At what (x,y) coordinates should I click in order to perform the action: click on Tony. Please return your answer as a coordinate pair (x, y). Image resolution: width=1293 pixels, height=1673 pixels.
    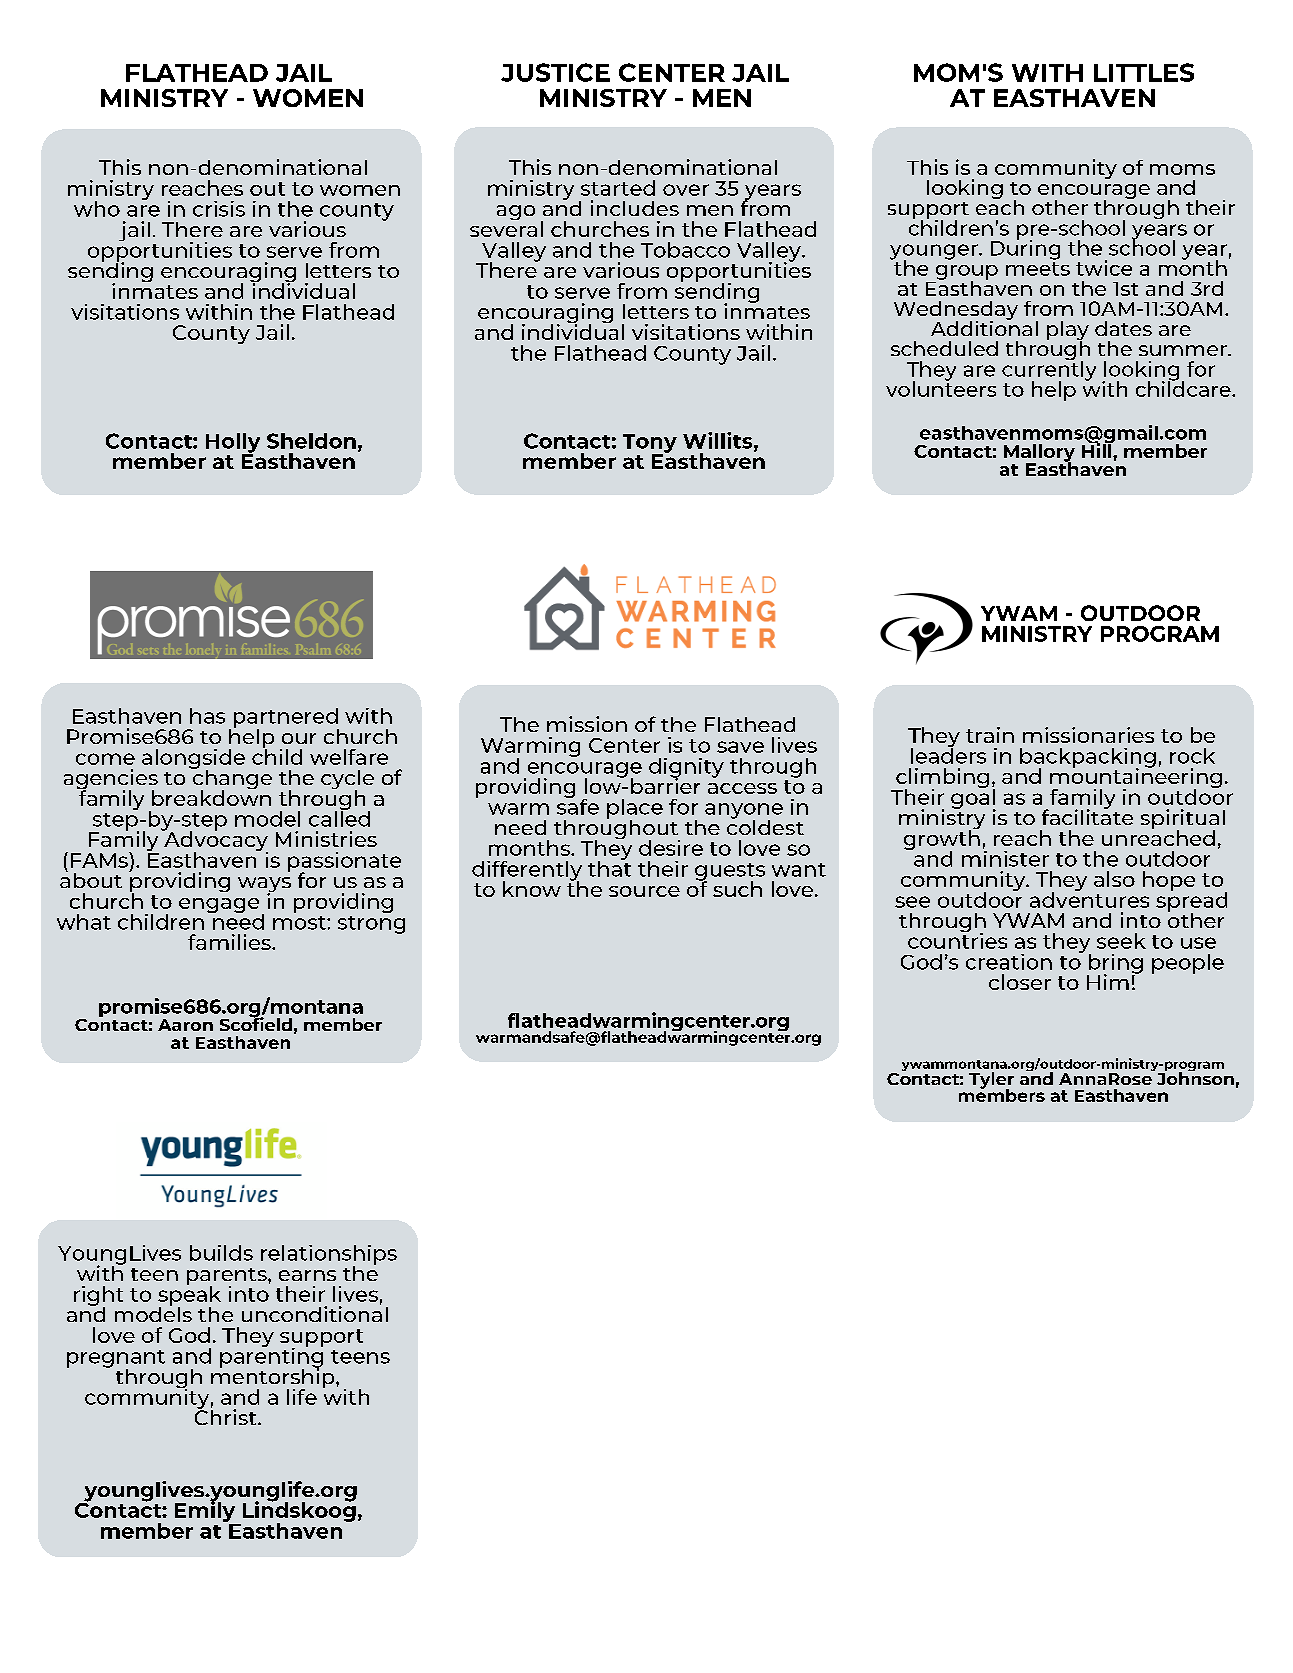
    Looking at the image, I should click on (650, 444).
